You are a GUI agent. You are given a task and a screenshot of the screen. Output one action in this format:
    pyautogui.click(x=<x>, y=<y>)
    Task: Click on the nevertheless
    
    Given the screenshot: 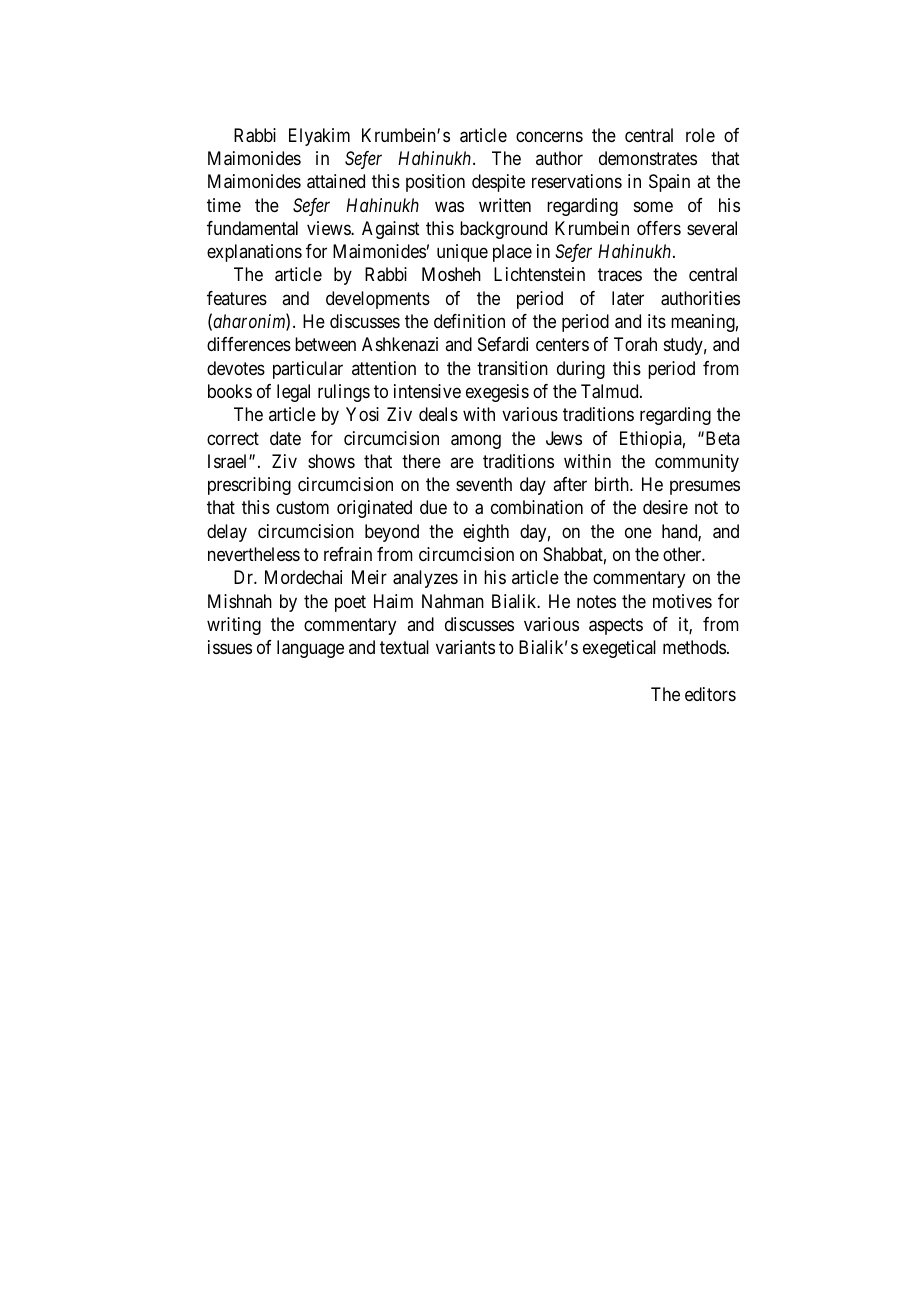 What is the action you would take?
    pyautogui.click(x=254, y=554)
